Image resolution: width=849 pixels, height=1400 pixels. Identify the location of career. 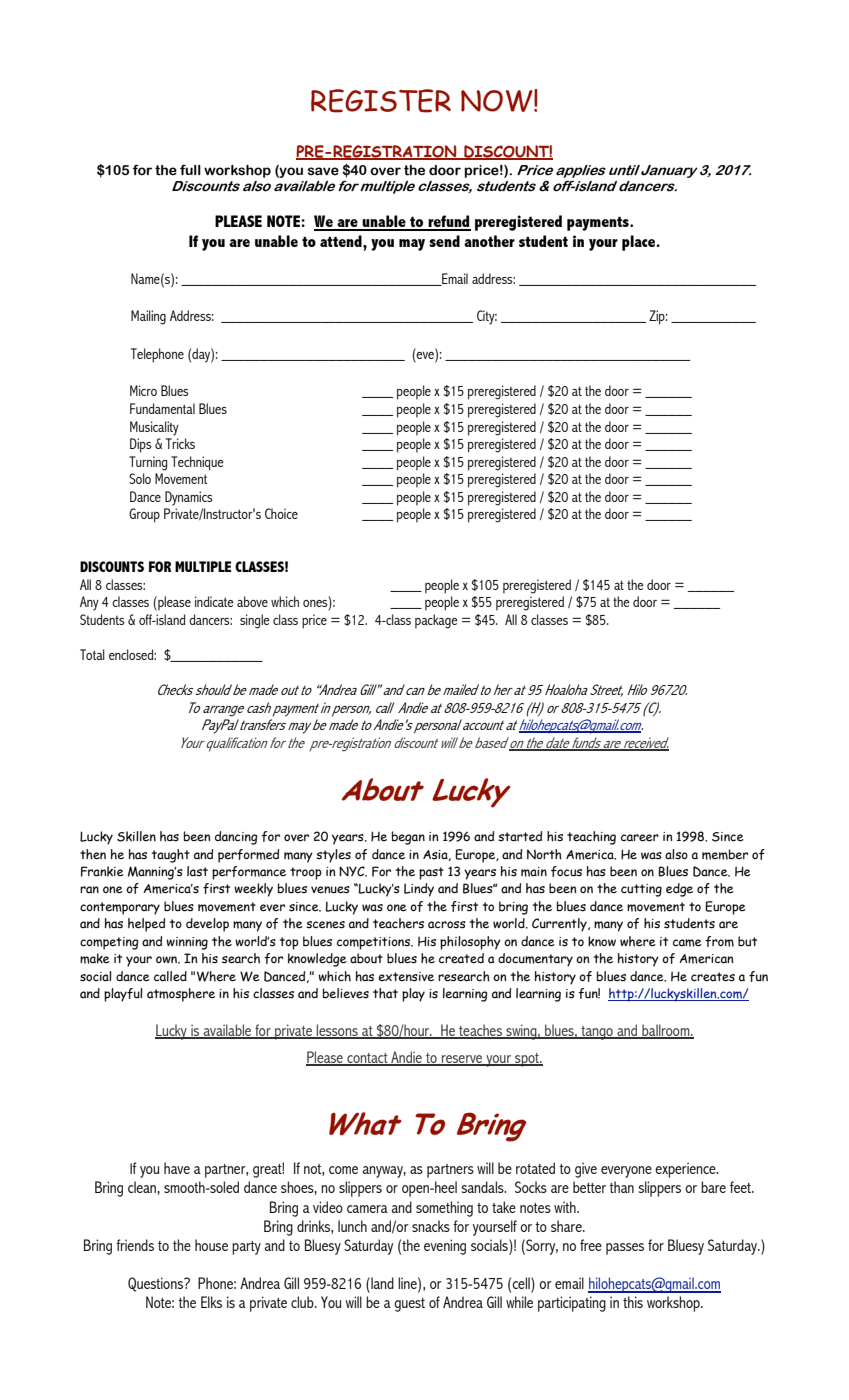
(640, 838).
